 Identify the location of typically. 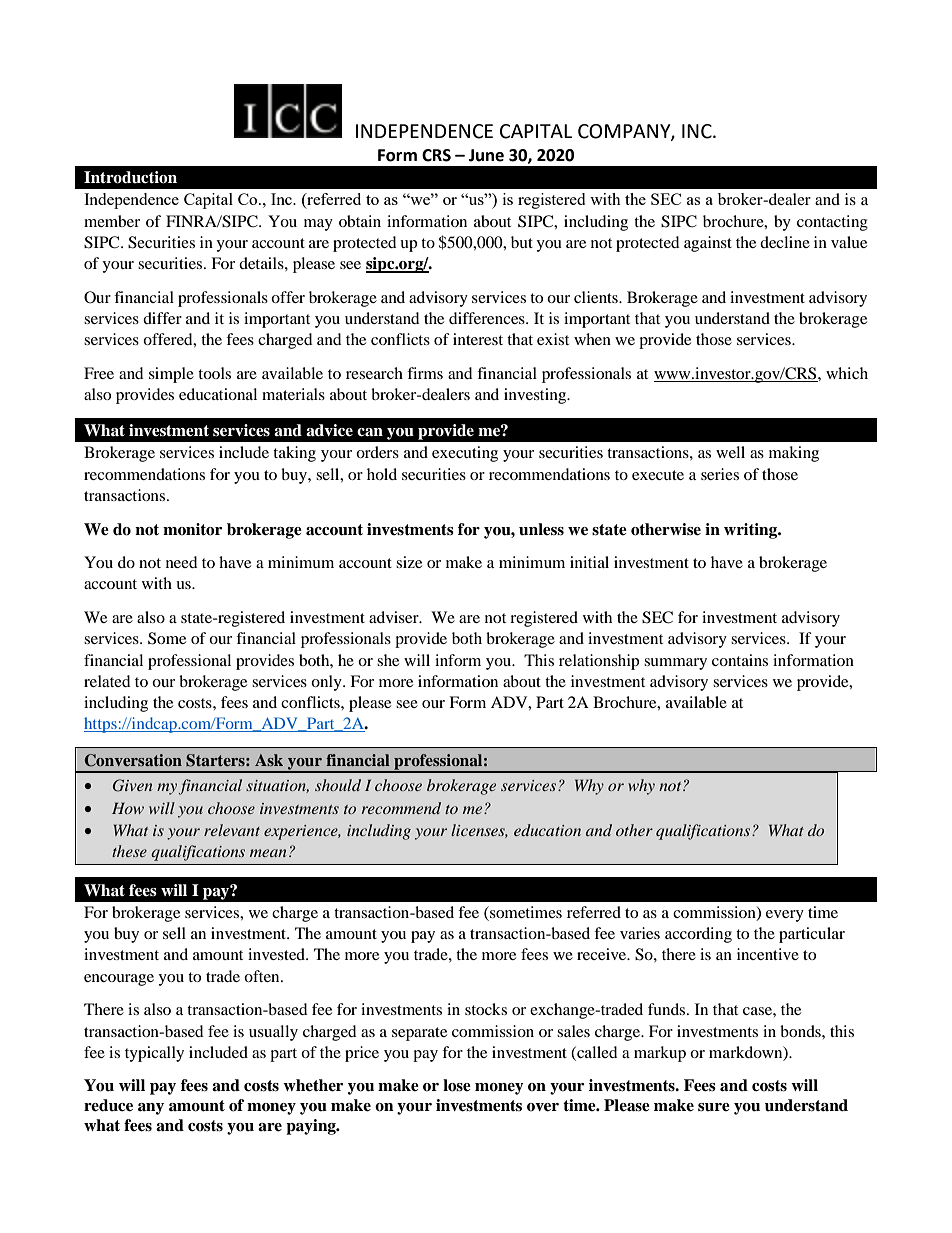
(154, 1054).
